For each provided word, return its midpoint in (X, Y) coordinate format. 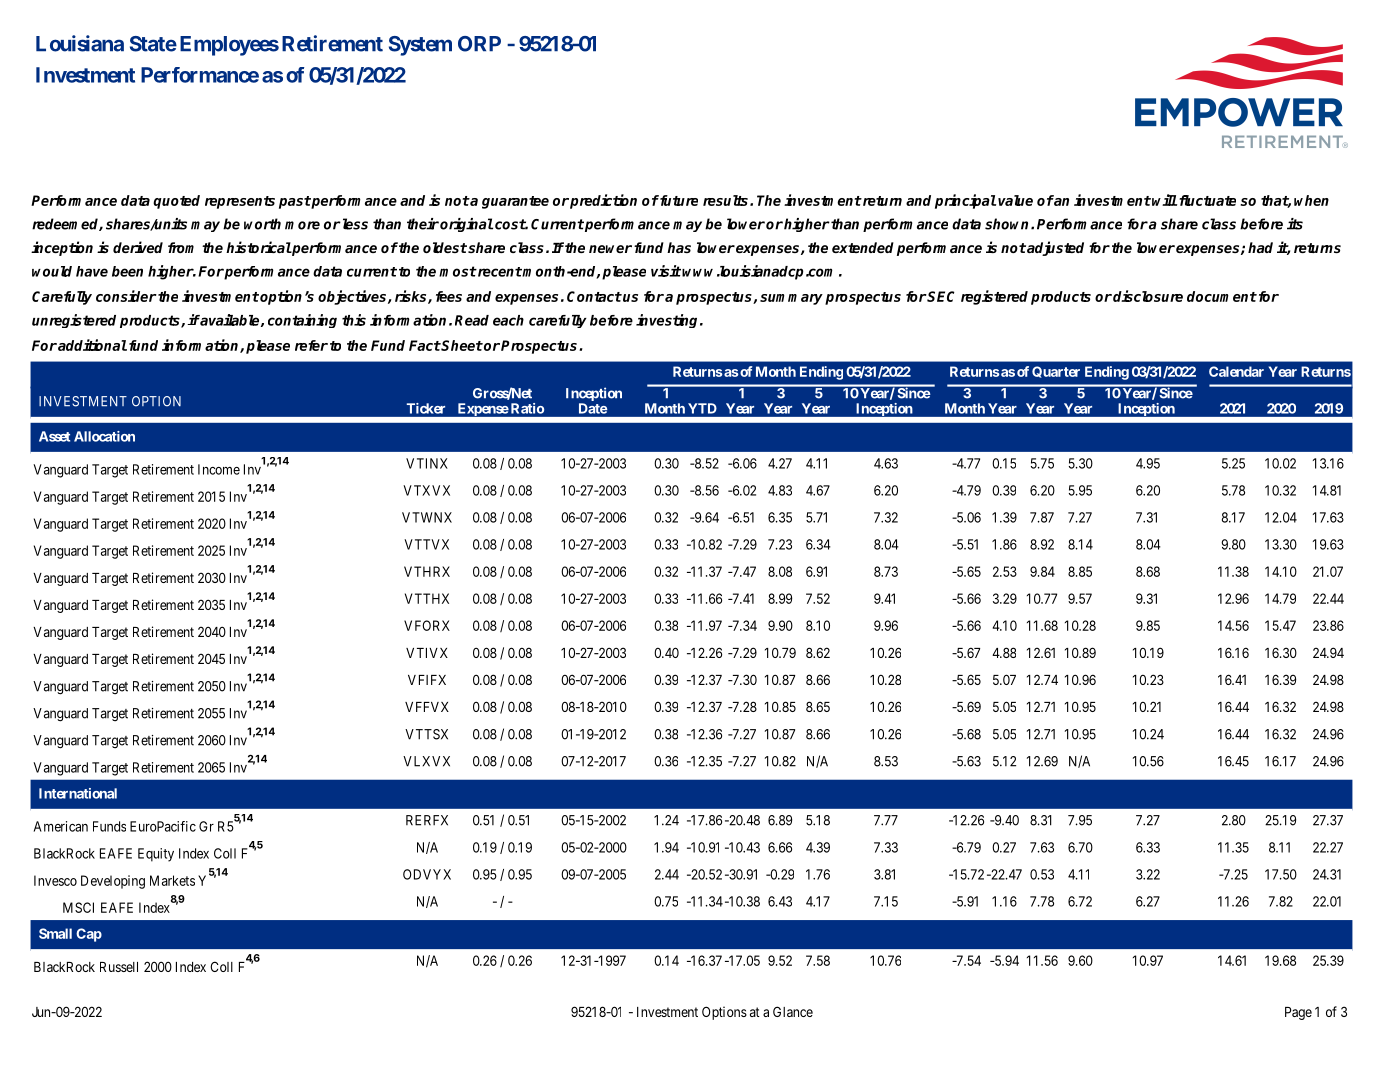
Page (1298, 1013)
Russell (119, 967)
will (1164, 200)
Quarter (1056, 372)
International (78, 793)
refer (311, 345)
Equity (156, 855)
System (420, 46)
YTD (702, 408)
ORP (479, 44)
